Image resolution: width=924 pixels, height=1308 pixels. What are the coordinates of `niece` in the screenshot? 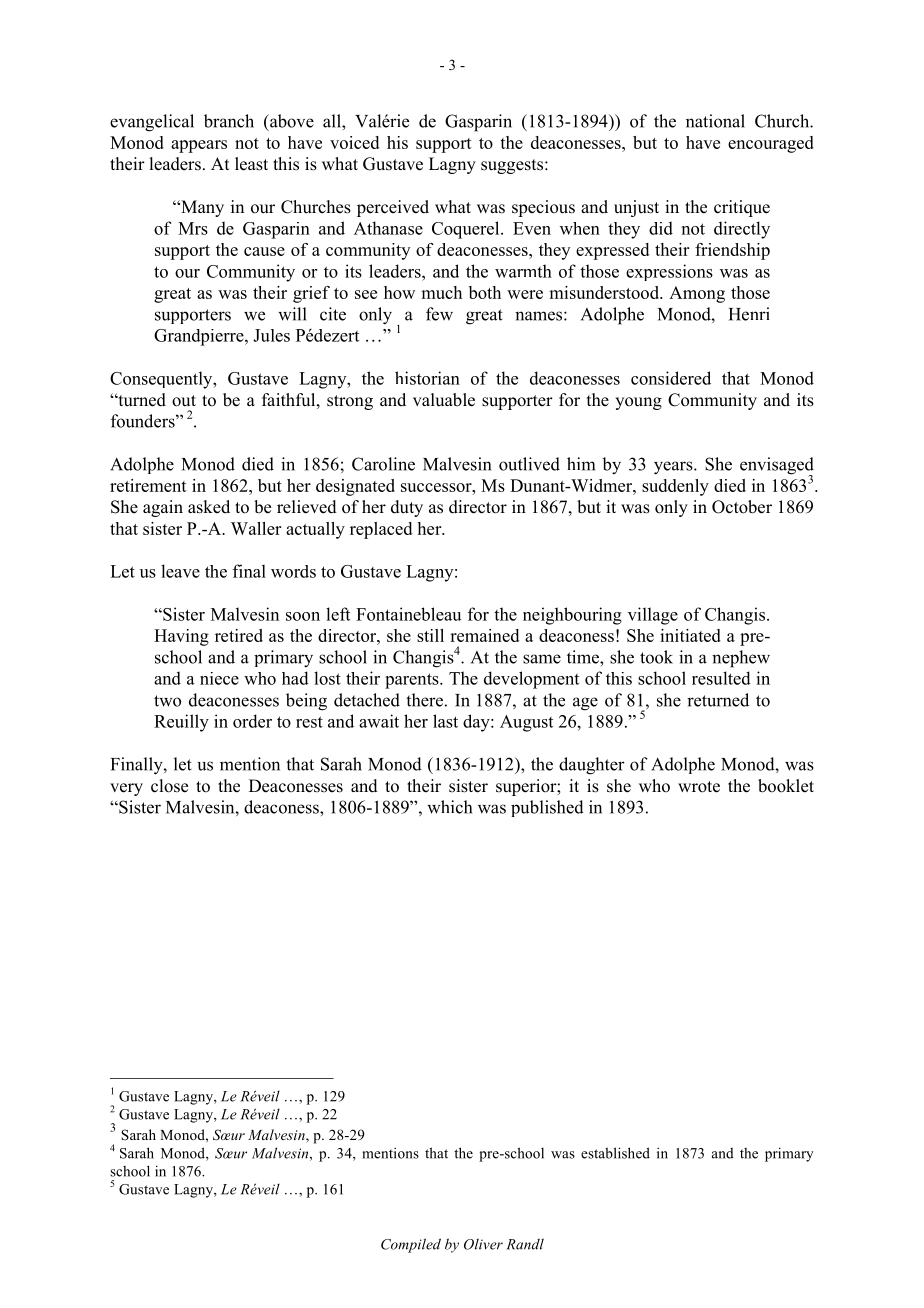 It's located at (219, 678).
